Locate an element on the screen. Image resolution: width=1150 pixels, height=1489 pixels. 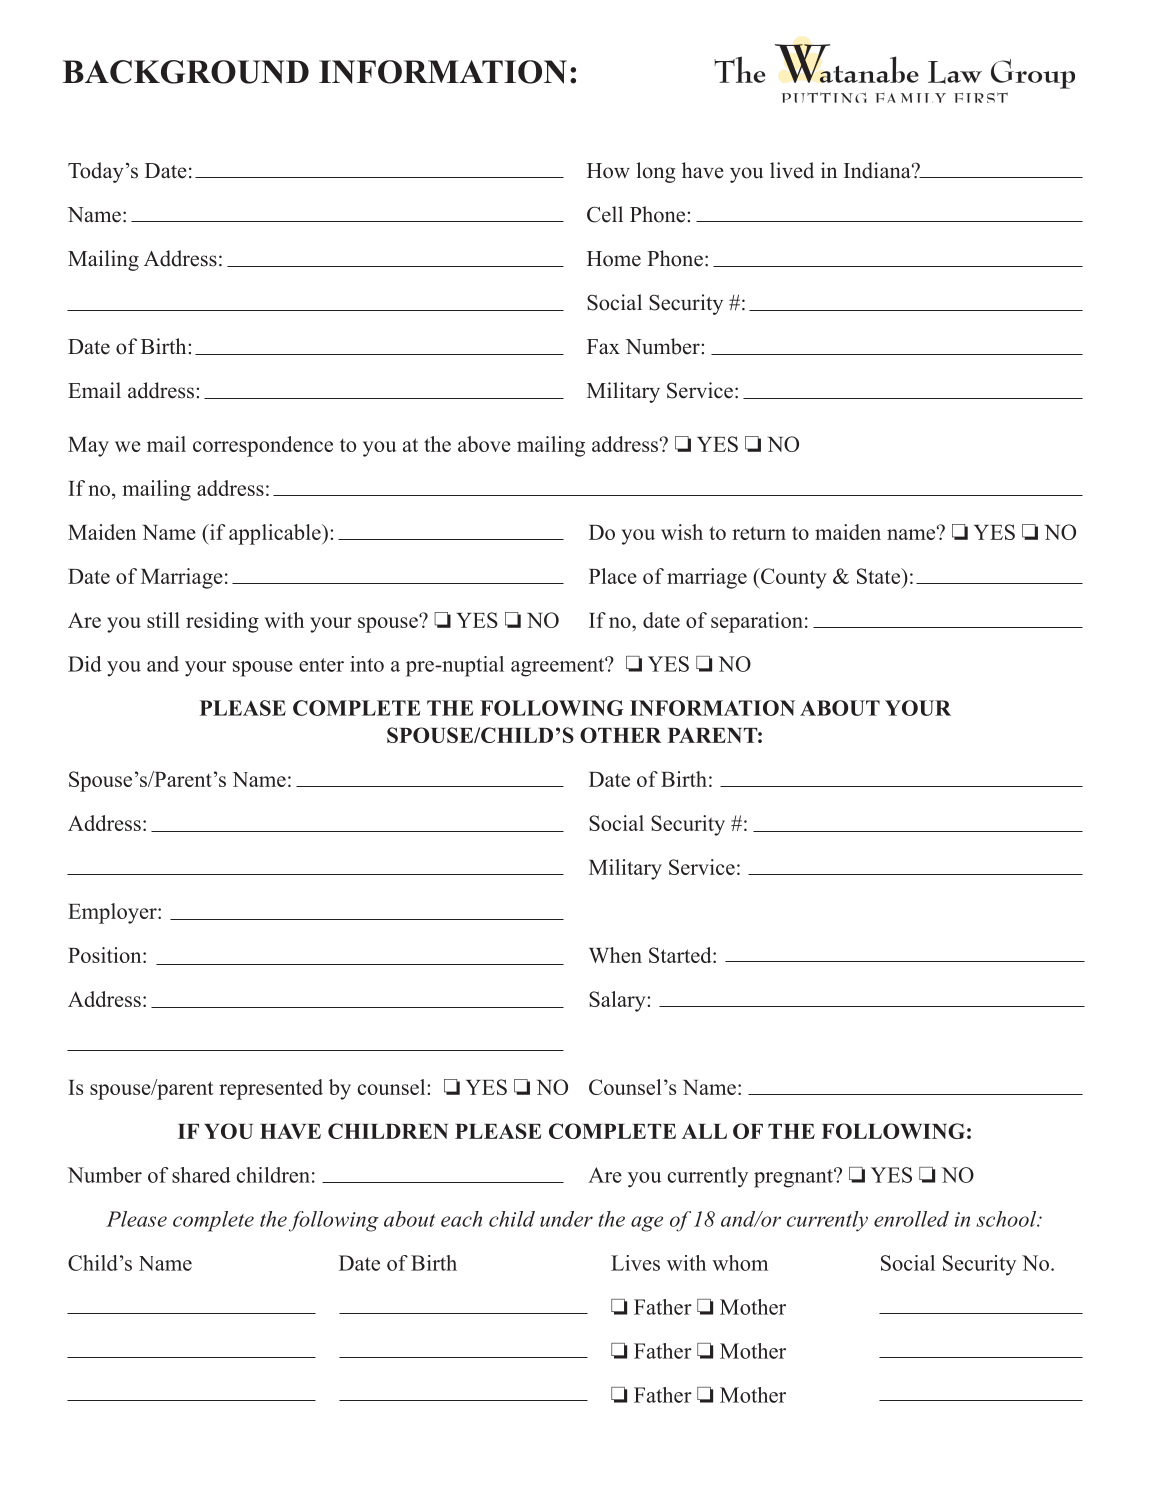
Place is located at coordinates (613, 576).
